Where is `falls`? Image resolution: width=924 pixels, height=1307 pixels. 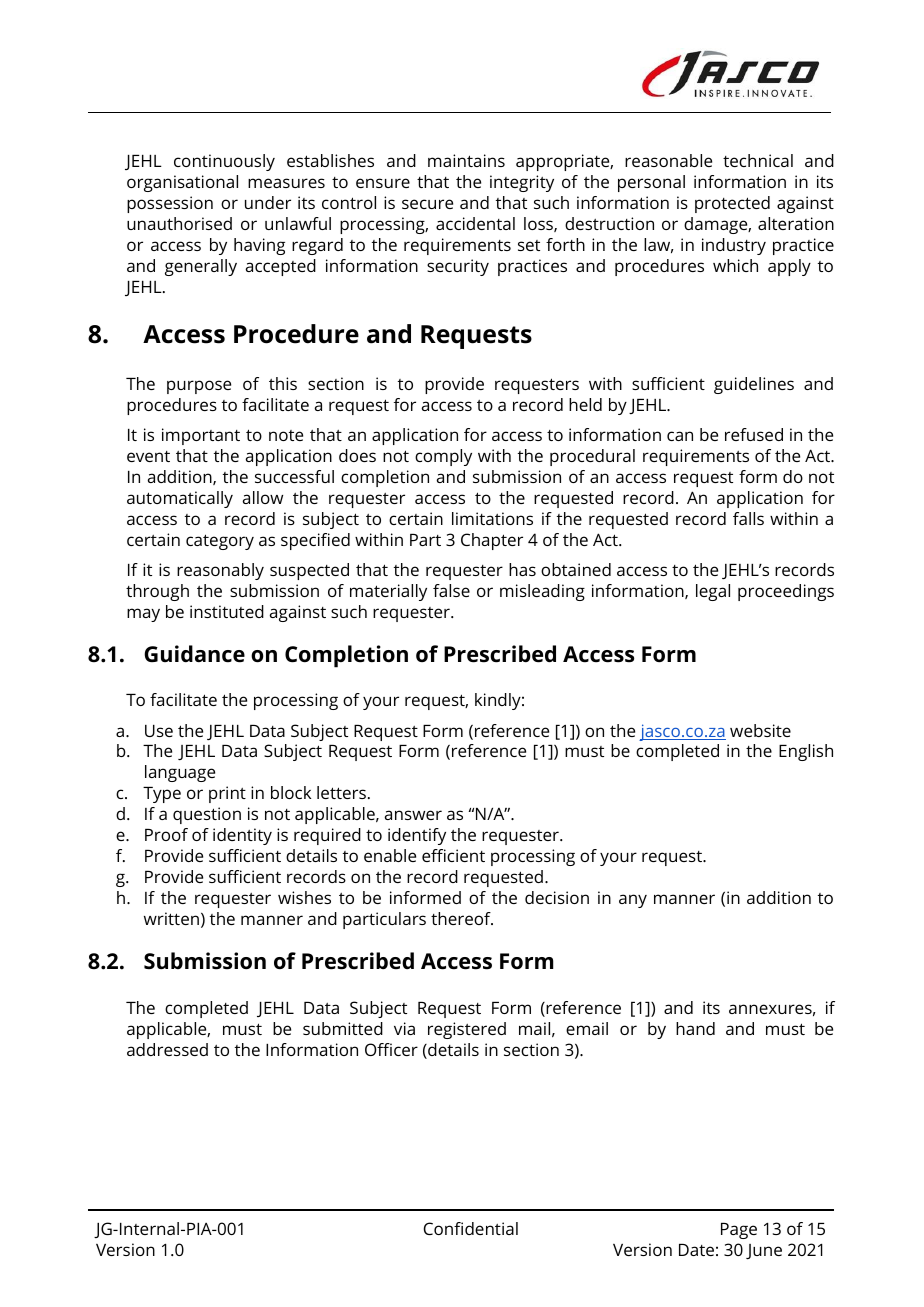
falls is located at coordinates (748, 518).
